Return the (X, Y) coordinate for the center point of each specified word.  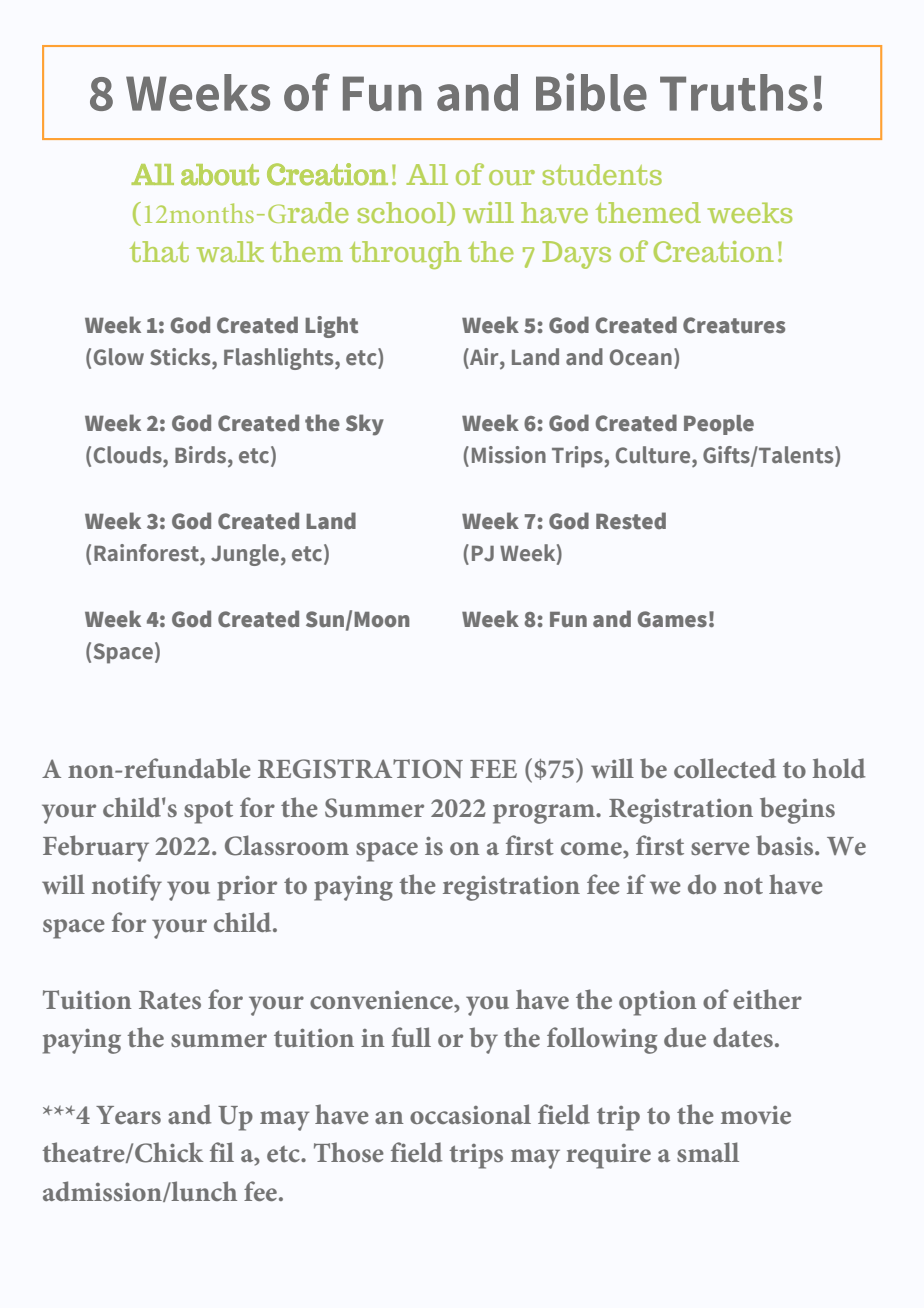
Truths (734, 92)
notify (127, 887)
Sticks (181, 357)
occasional (470, 1114)
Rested (631, 521)
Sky (365, 425)
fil (222, 1152)
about (220, 175)
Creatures (734, 325)
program (545, 814)
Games (672, 619)
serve (720, 848)
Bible (591, 92)
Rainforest (147, 553)
